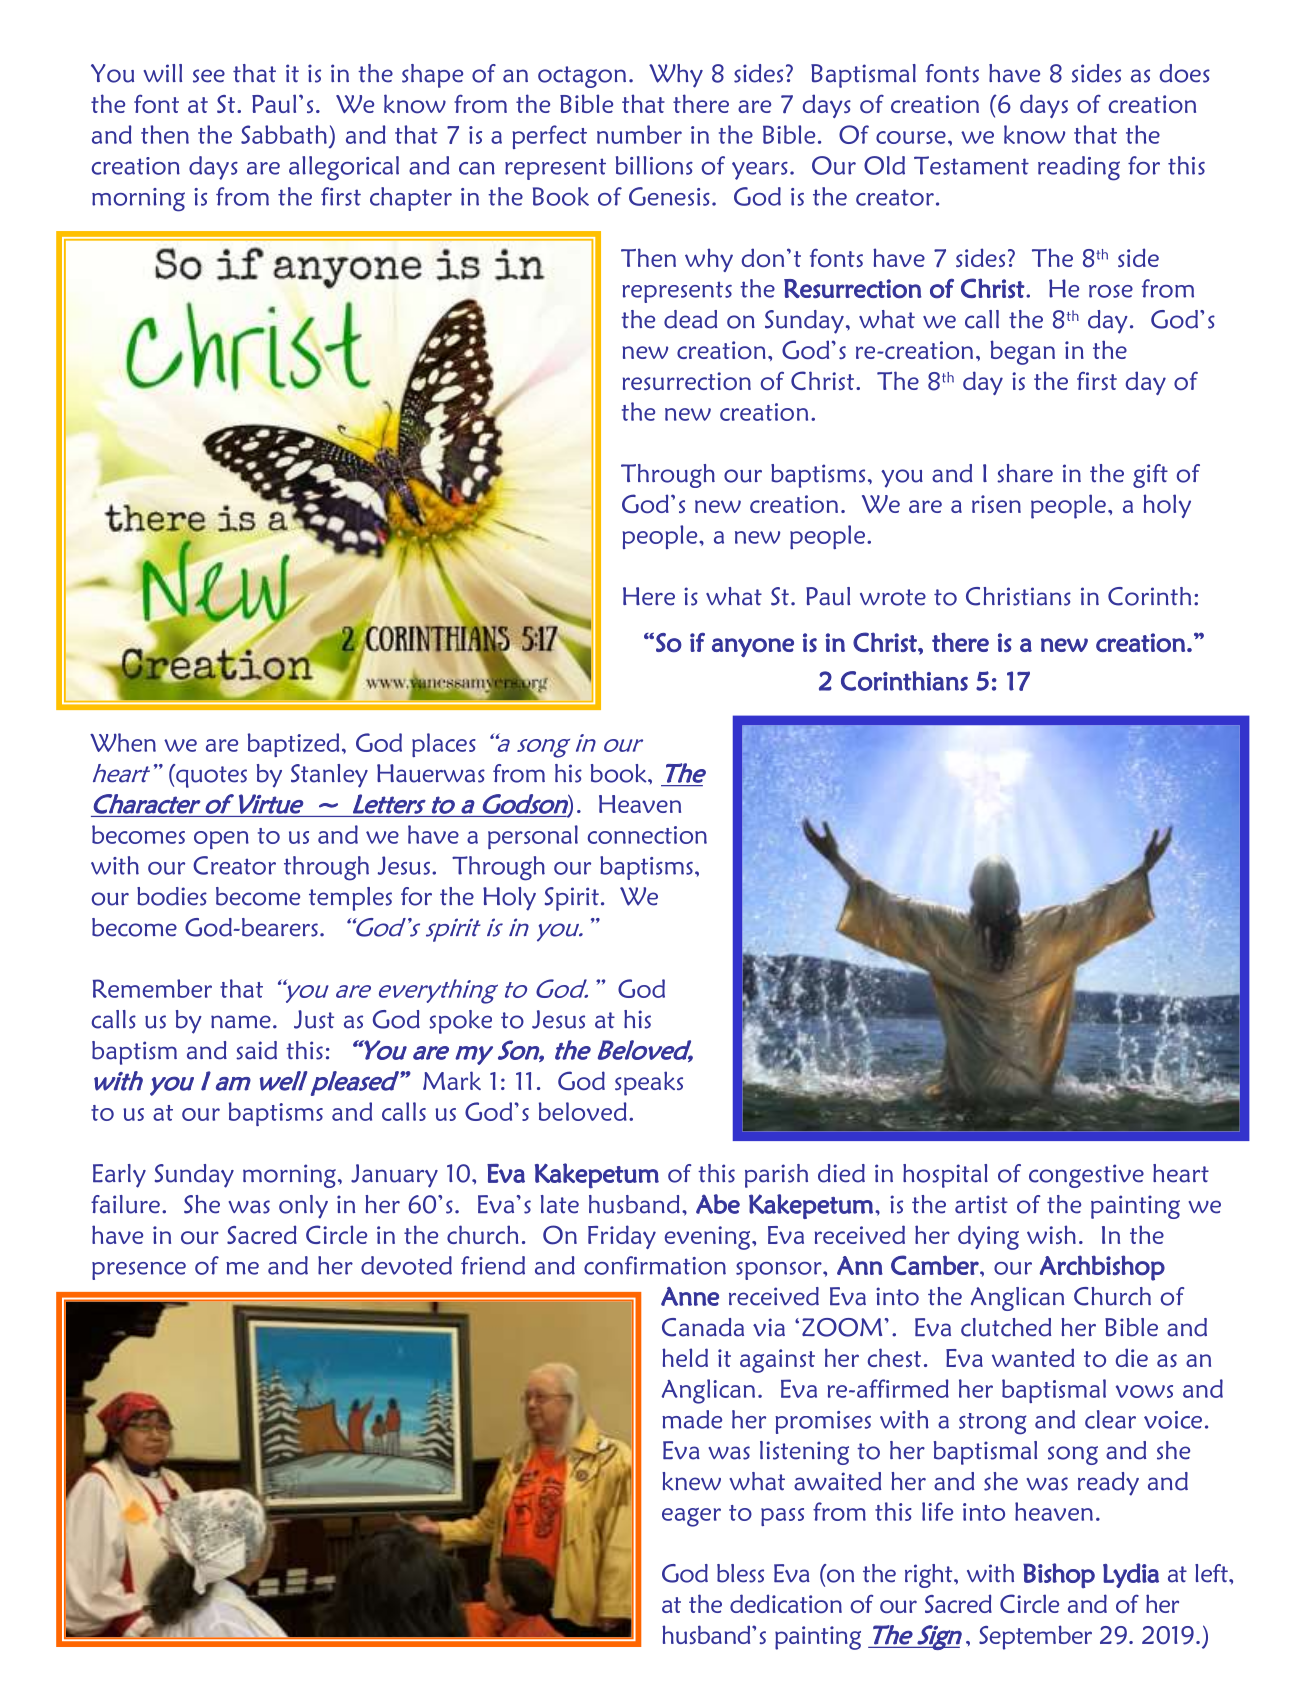 This screenshot has width=1309, height=1694. I want to click on open, so click(221, 840).
